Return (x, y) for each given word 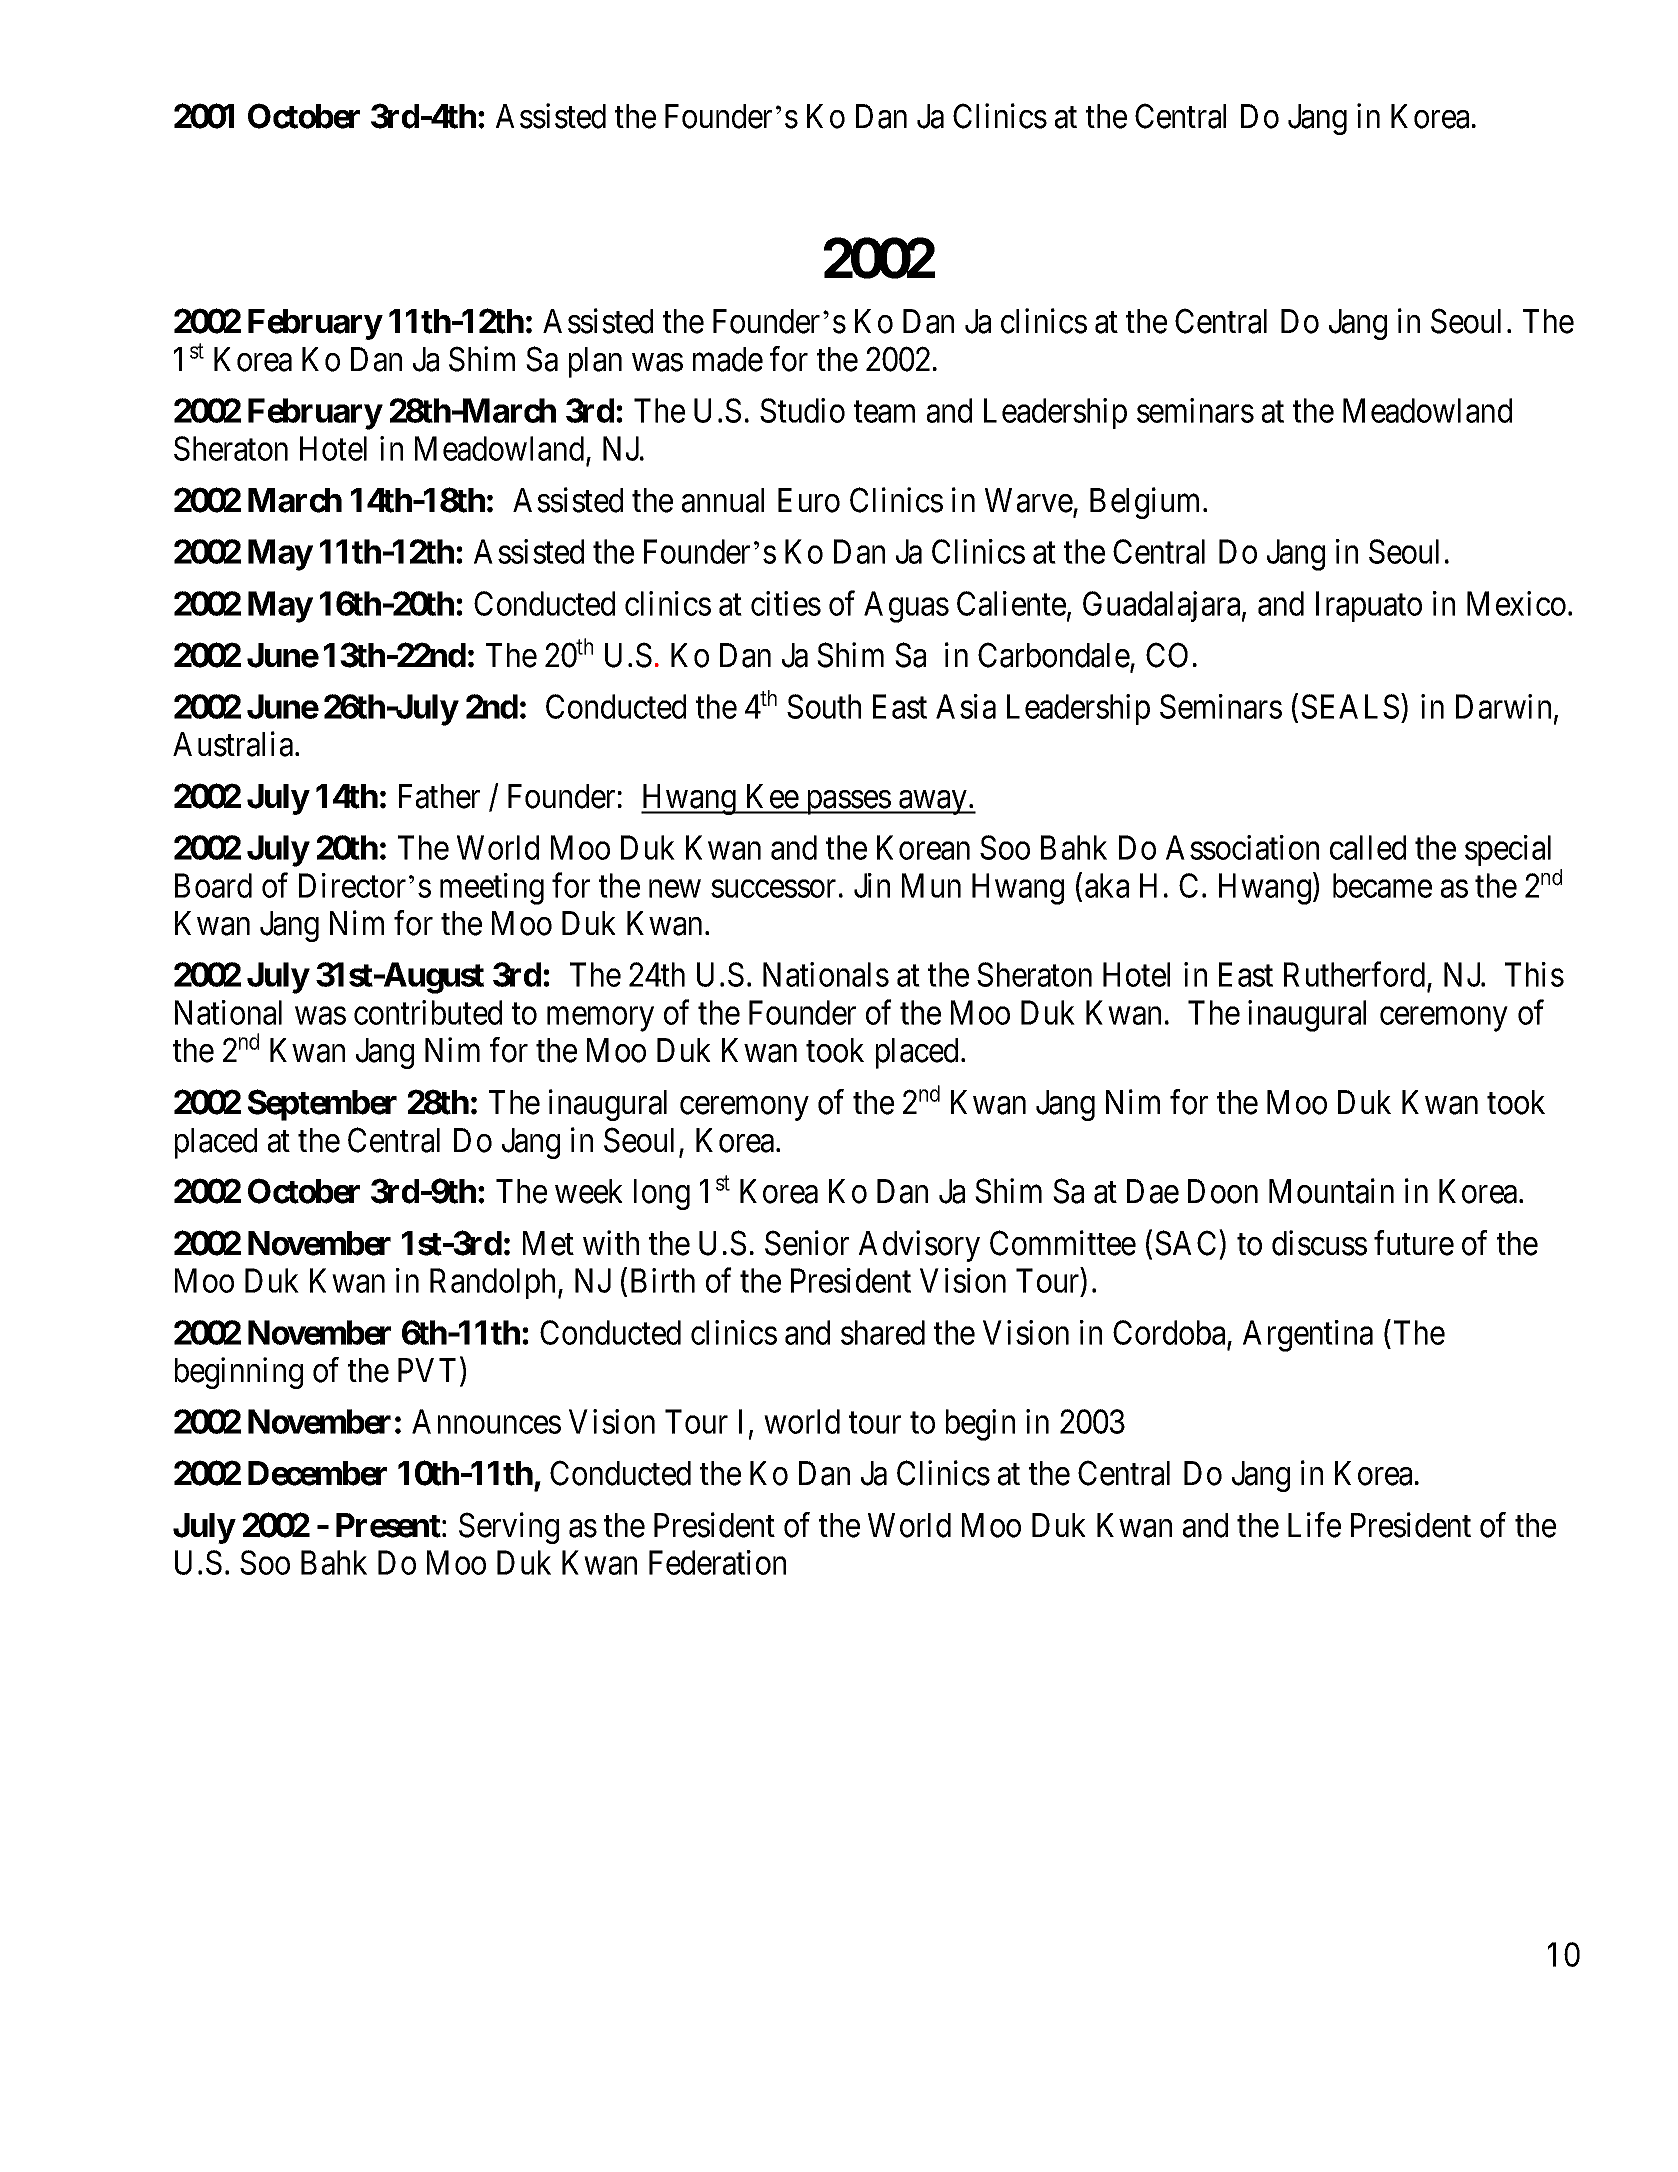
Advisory (919, 1246)
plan (595, 362)
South (824, 706)
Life (1314, 1525)
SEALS (1350, 706)
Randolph (494, 1283)
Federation (717, 1562)
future (1414, 1243)
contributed (428, 1012)
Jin (872, 885)
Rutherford (1356, 976)
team (884, 412)
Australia (234, 744)
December (317, 1473)
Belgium (1147, 503)
